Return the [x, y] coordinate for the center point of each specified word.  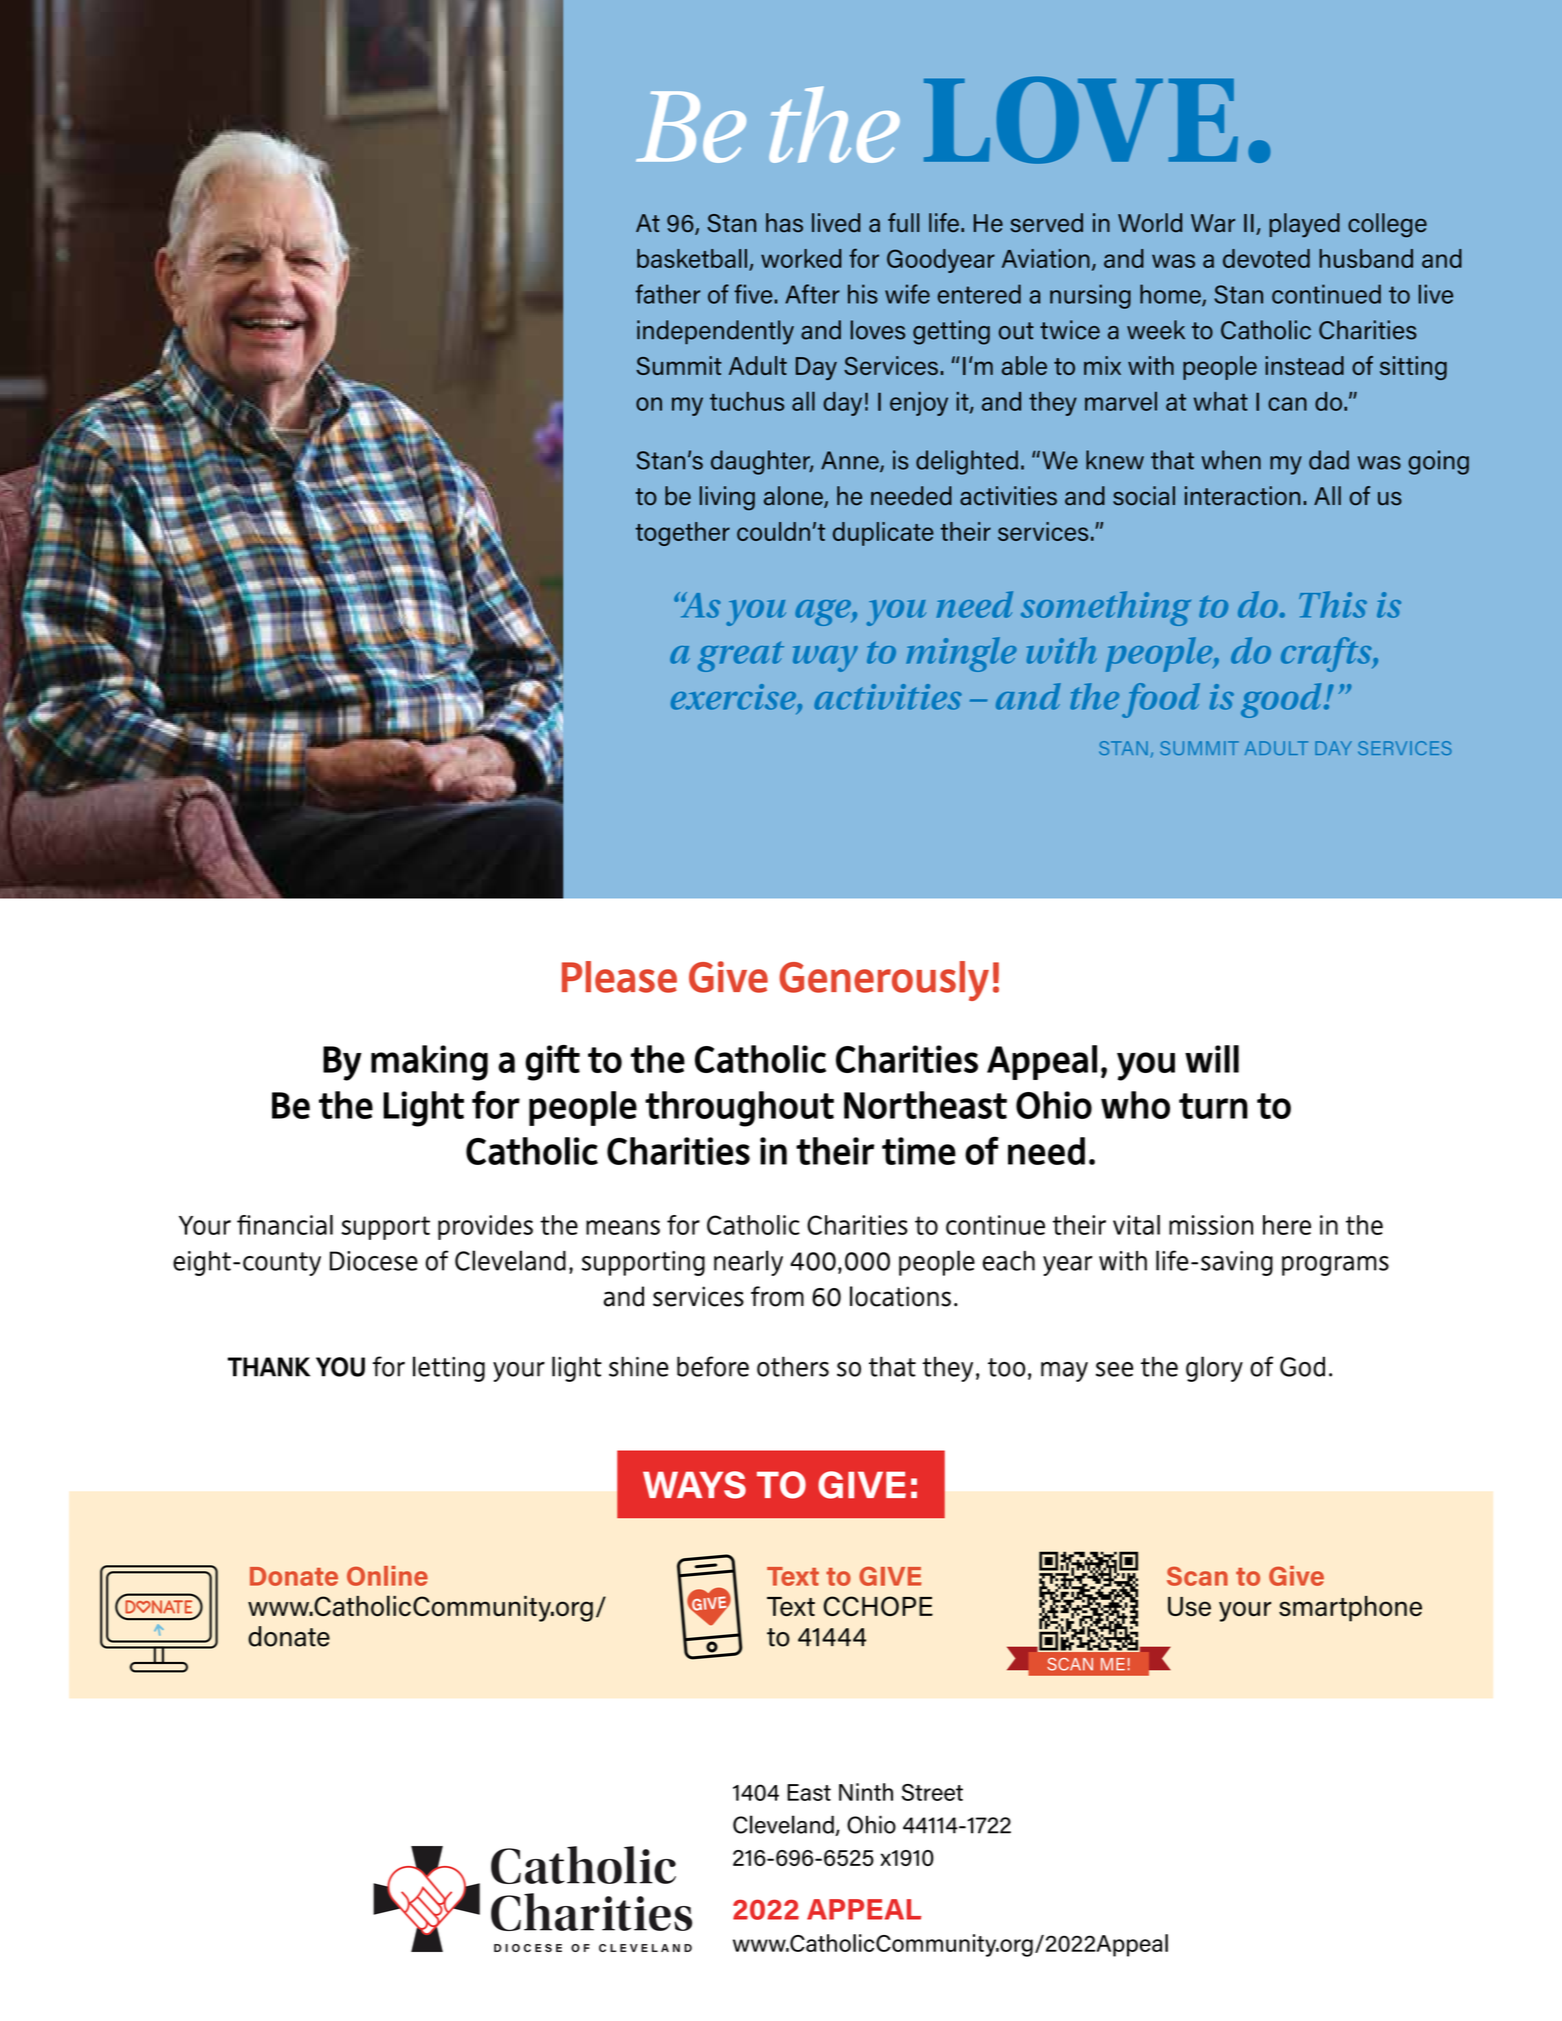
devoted [1266, 258]
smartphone [1350, 1609]
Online [387, 1576]
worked [801, 258]
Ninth [866, 1792]
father [668, 294]
